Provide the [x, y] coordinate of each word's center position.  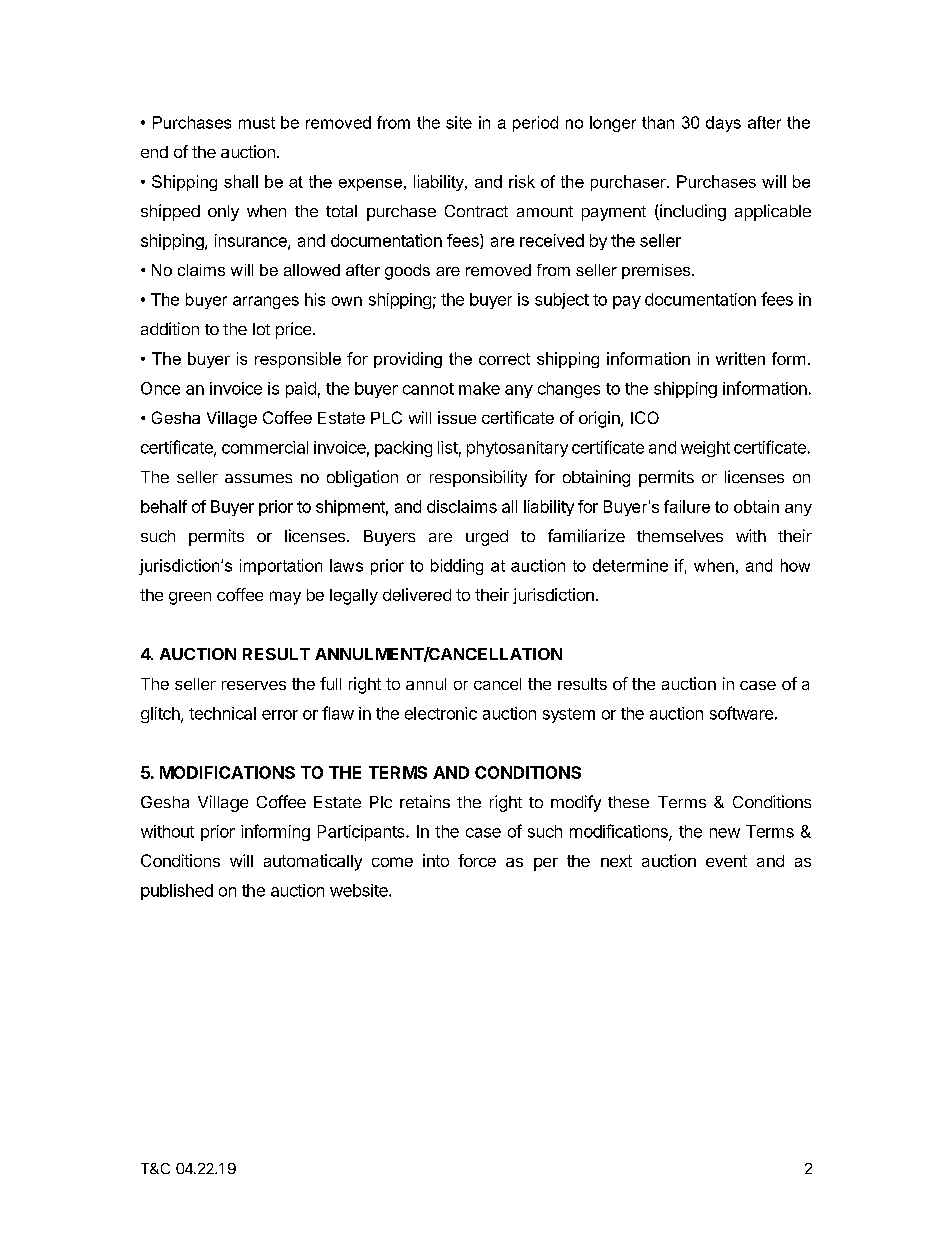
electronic [441, 713]
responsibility [478, 478]
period [535, 124]
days [723, 124]
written [740, 358]
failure [687, 506]
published [177, 892]
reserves [254, 685]
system [569, 715]
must [257, 123]
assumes [258, 478]
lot [261, 329]
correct [504, 359]
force [477, 860]
